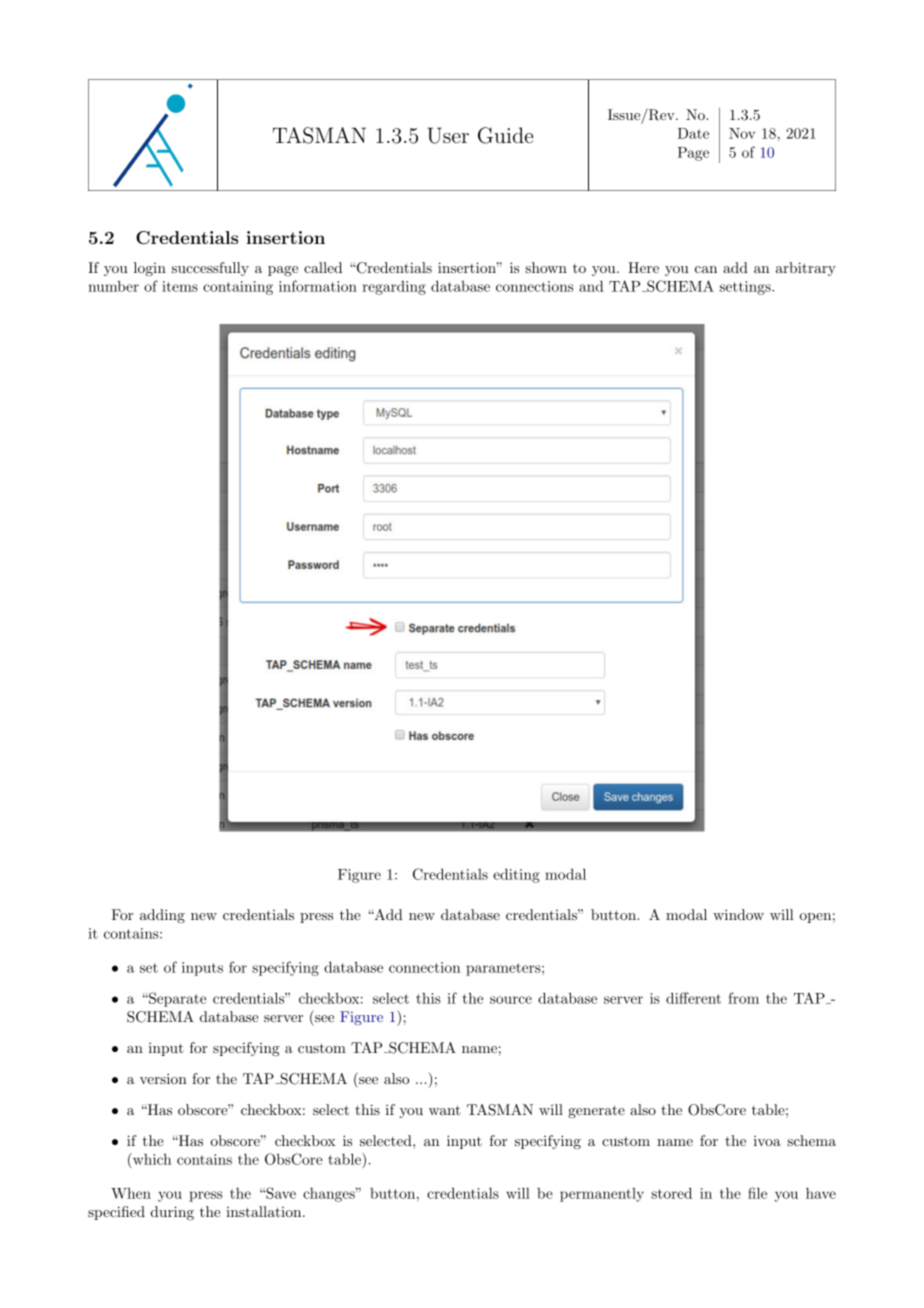 The image size is (924, 1308). What do you see at coordinates (448, 135) in the document?
I see `User` at bounding box center [448, 135].
